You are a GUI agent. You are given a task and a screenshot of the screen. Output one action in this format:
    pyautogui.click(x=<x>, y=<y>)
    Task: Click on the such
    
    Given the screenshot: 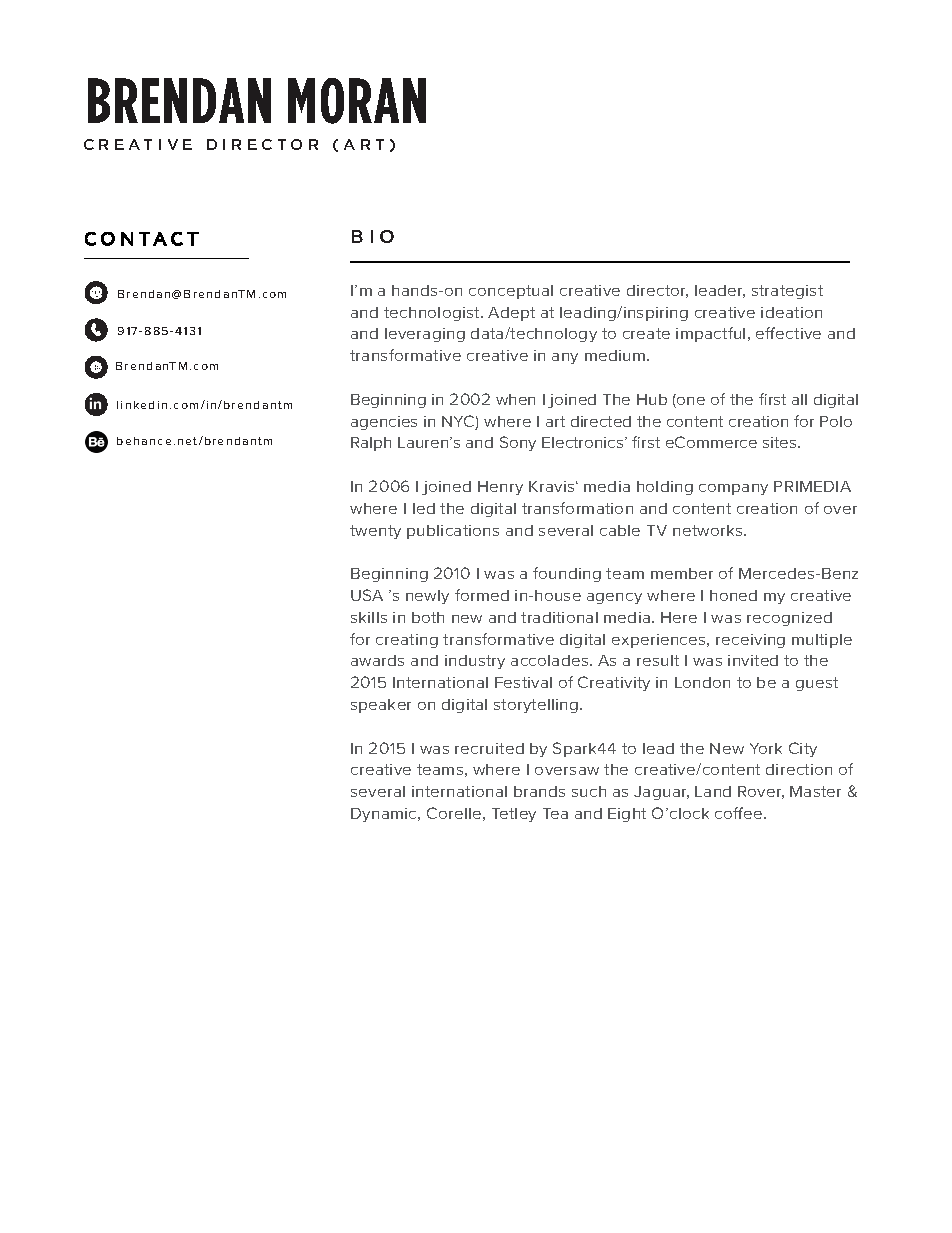 What is the action you would take?
    pyautogui.click(x=589, y=791)
